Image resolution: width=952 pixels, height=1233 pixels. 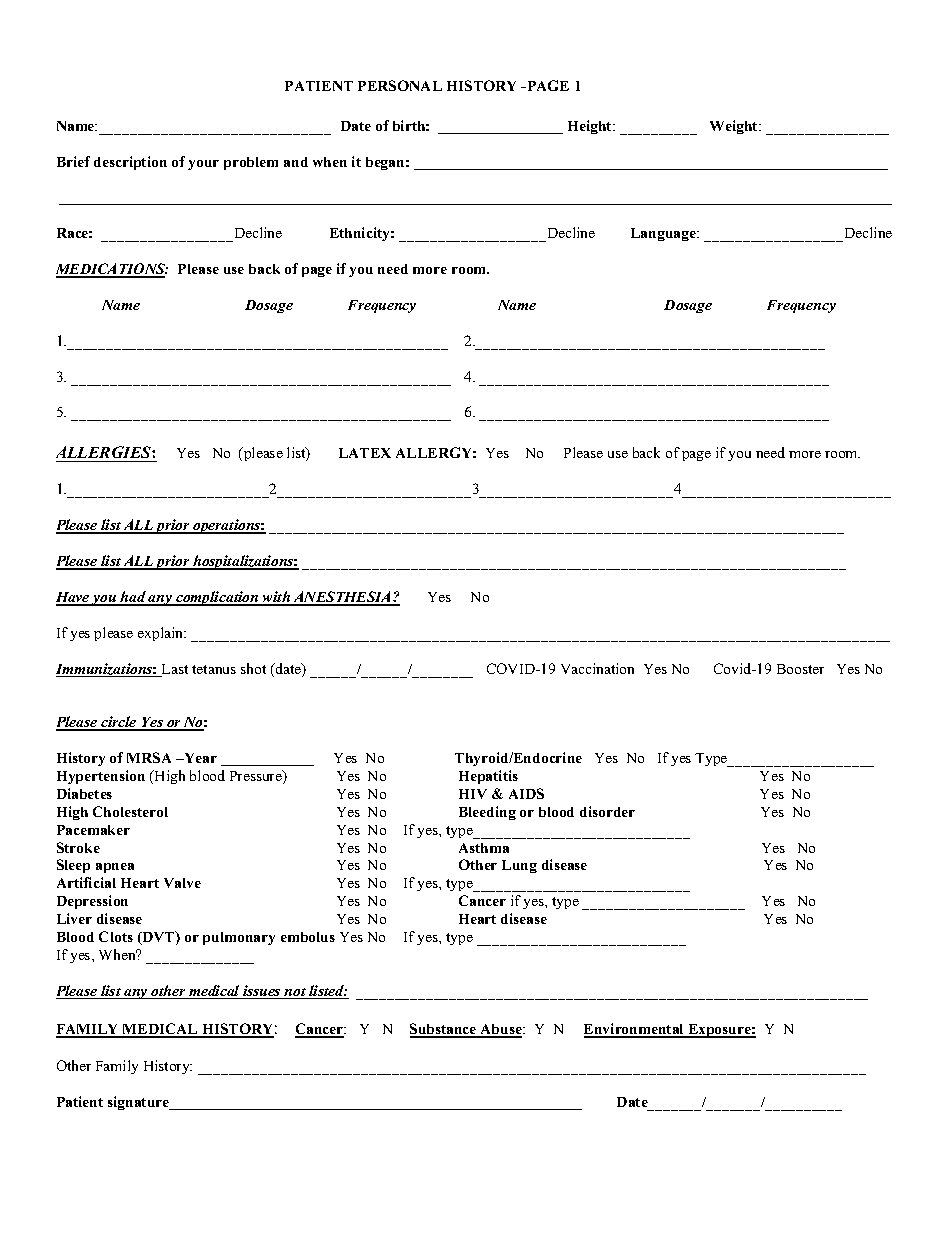 I want to click on ANESTHESIA, so click(x=342, y=598).
